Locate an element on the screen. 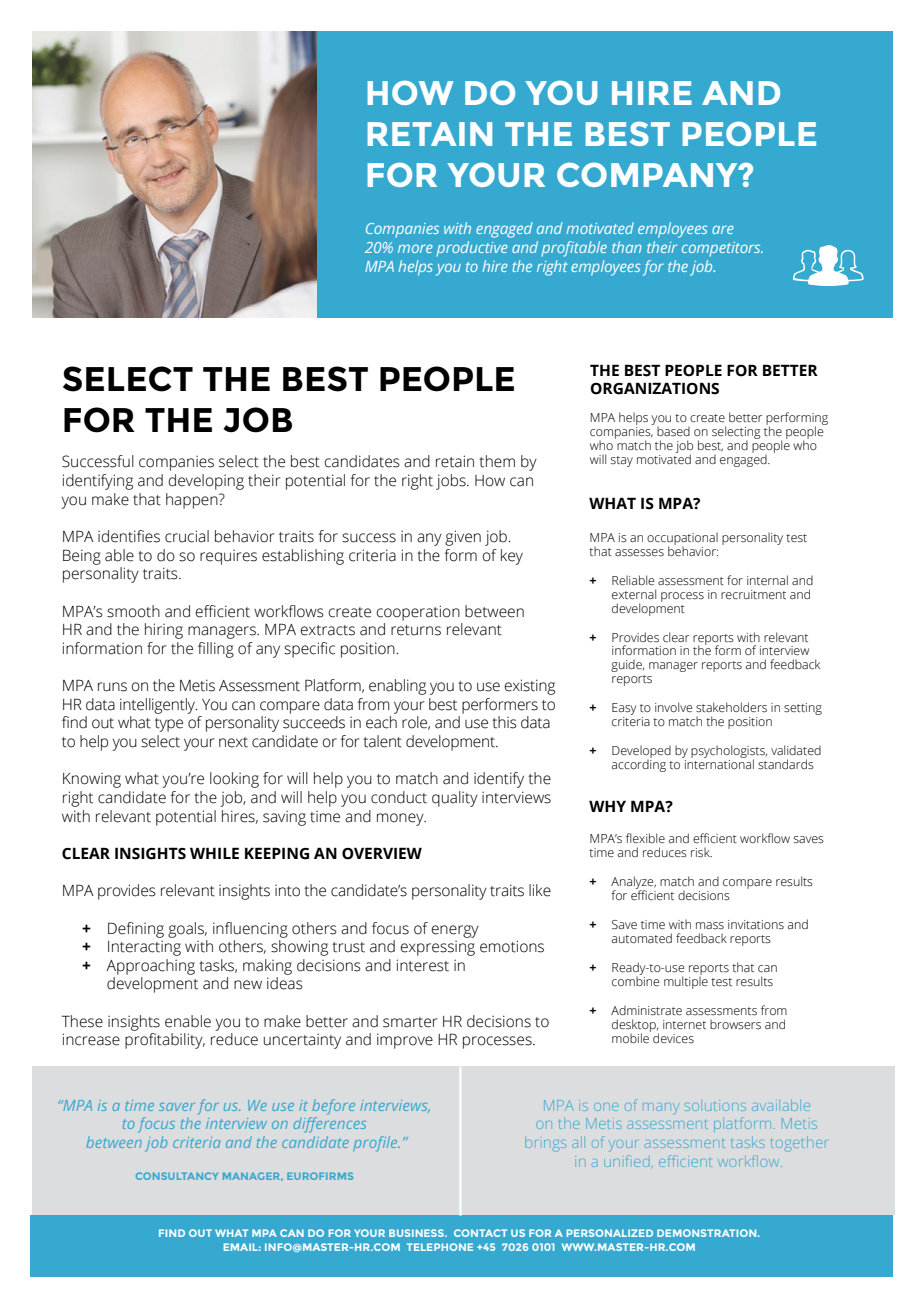 Image resolution: width=924 pixels, height=1308 pixels. jobs is located at coordinates (452, 482).
